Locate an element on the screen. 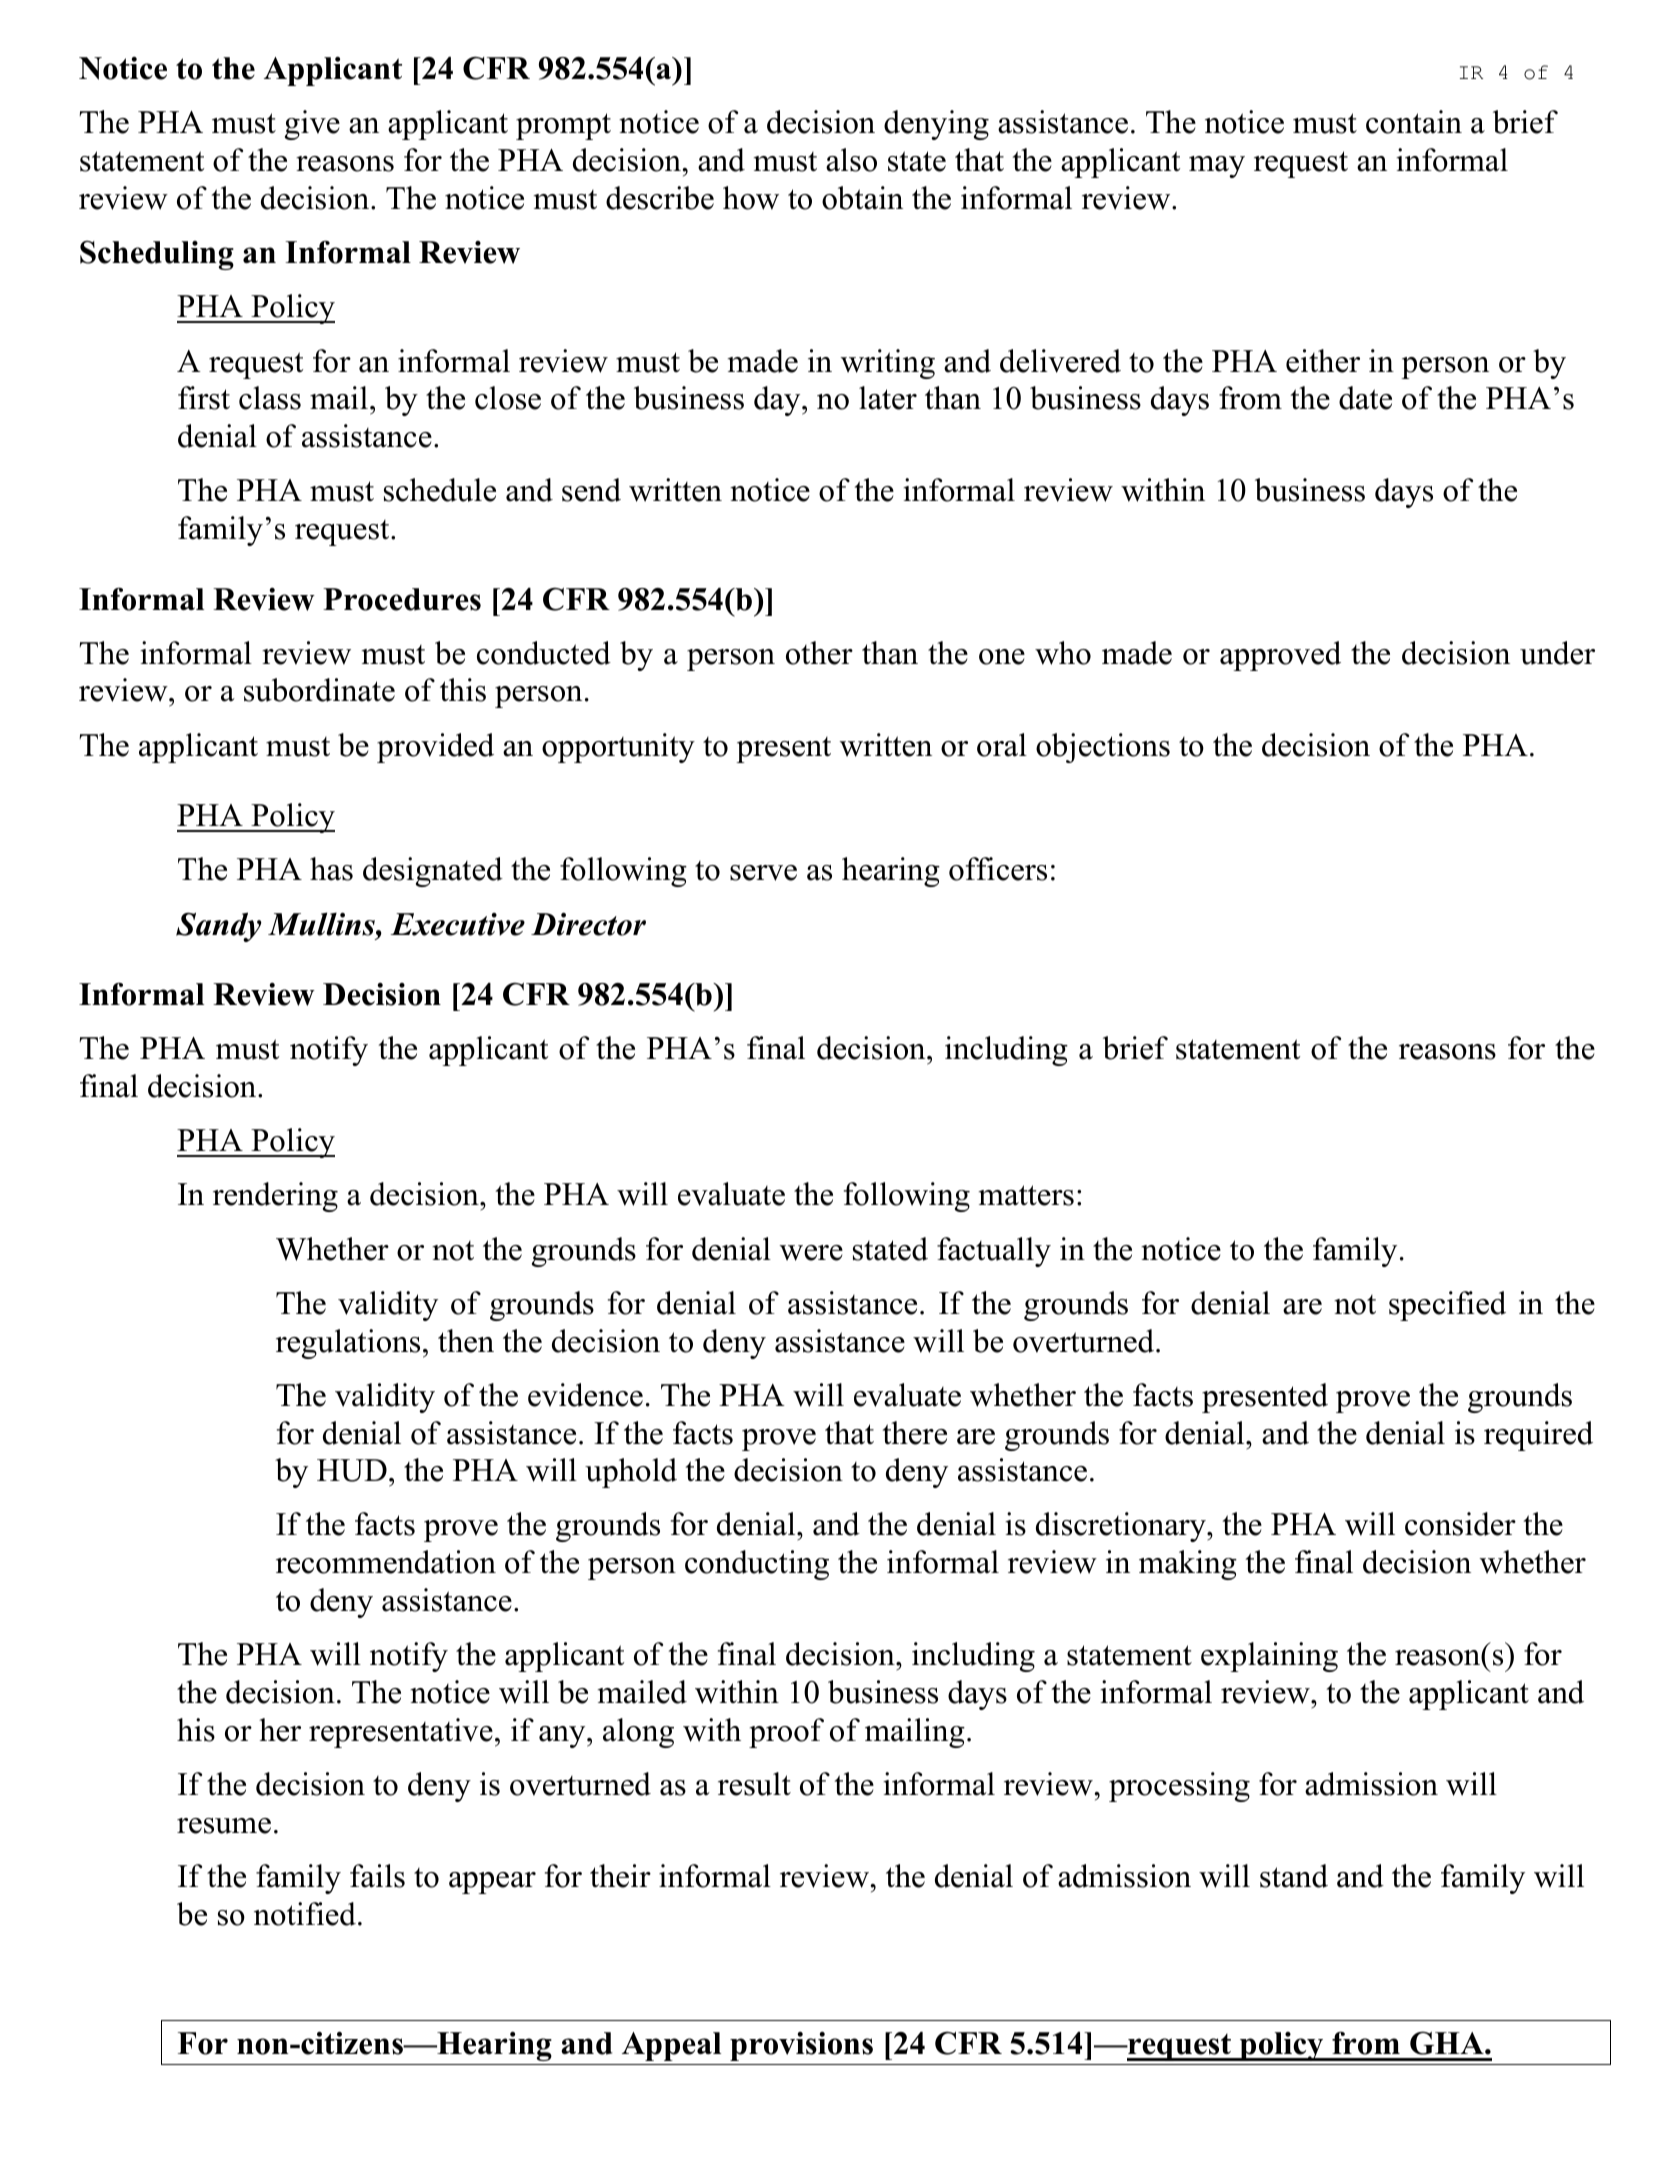 This screenshot has width=1674, height=2167. rendering is located at coordinates (275, 1197).
